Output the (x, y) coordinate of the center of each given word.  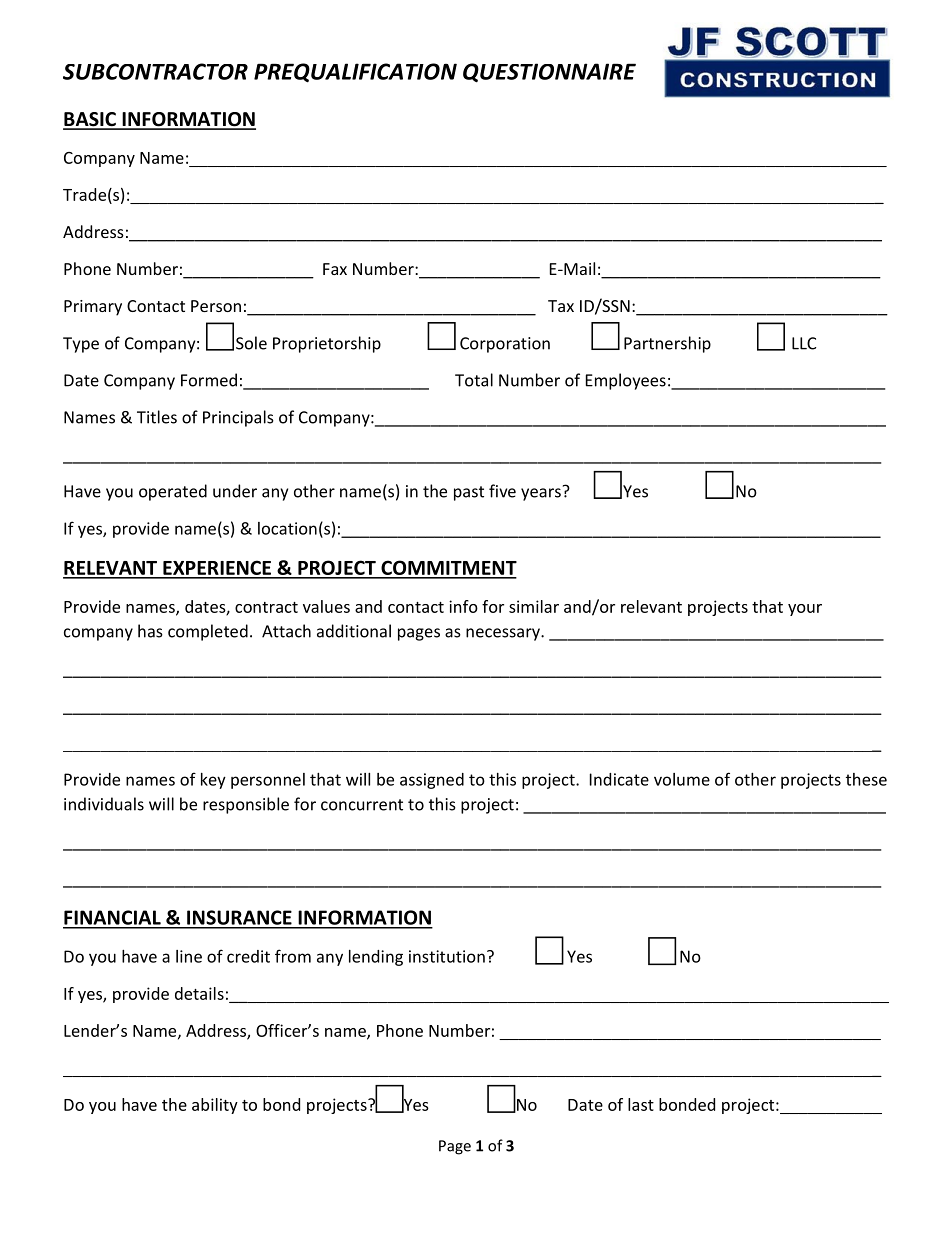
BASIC (90, 120)
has (150, 631)
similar (534, 606)
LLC (804, 343)
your (805, 610)
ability (215, 1106)
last (641, 1104)
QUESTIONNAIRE (549, 73)
